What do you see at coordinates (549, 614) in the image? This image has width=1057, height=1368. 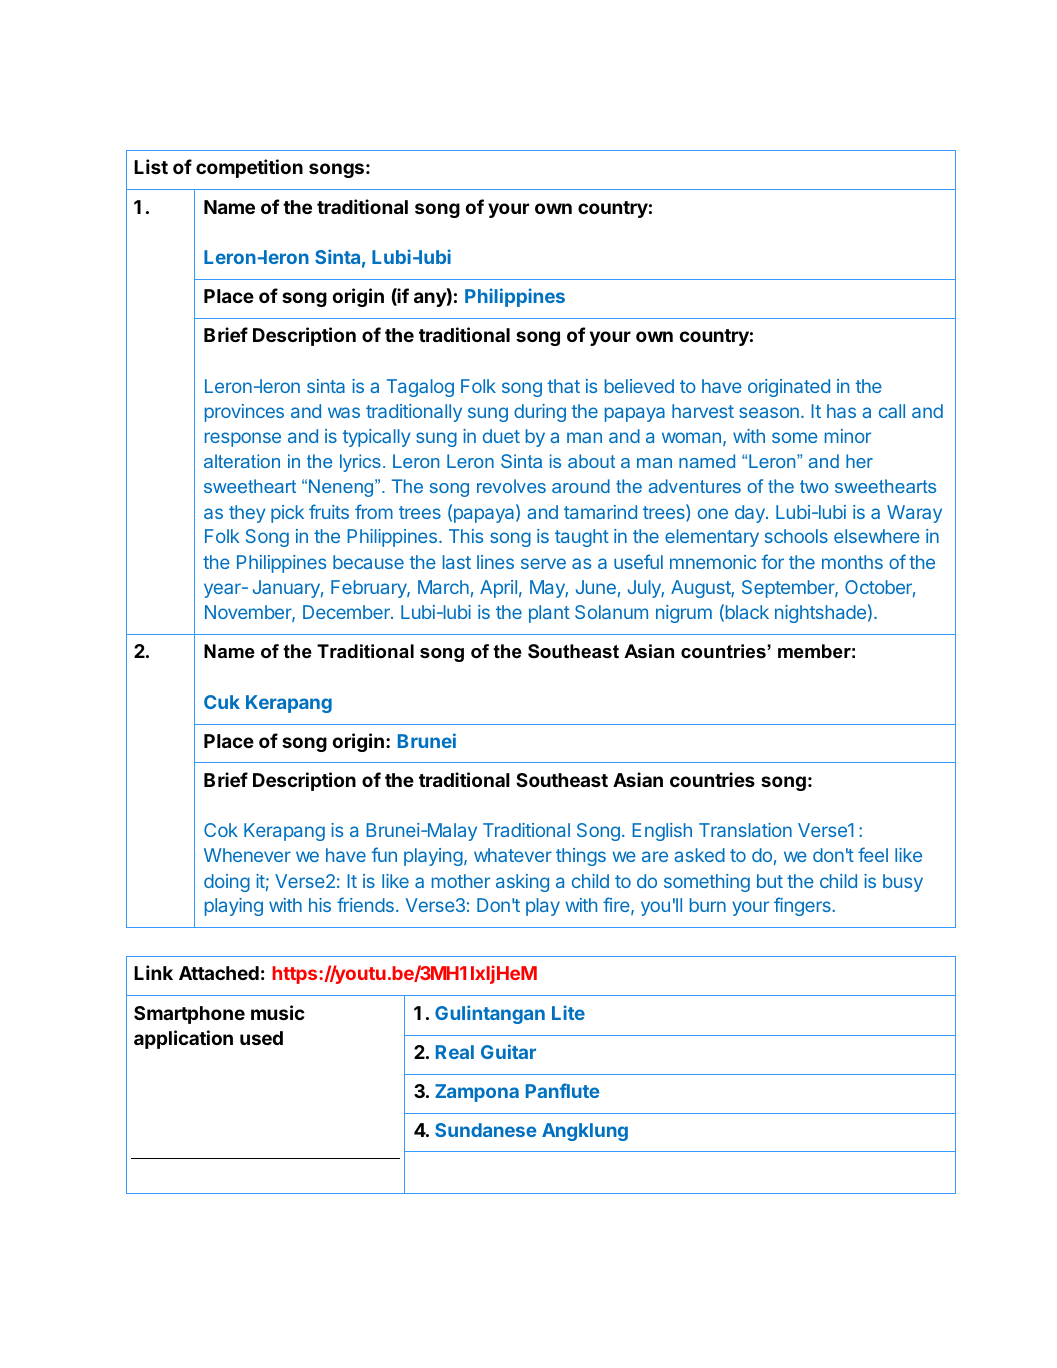 I see `plant` at bounding box center [549, 614].
